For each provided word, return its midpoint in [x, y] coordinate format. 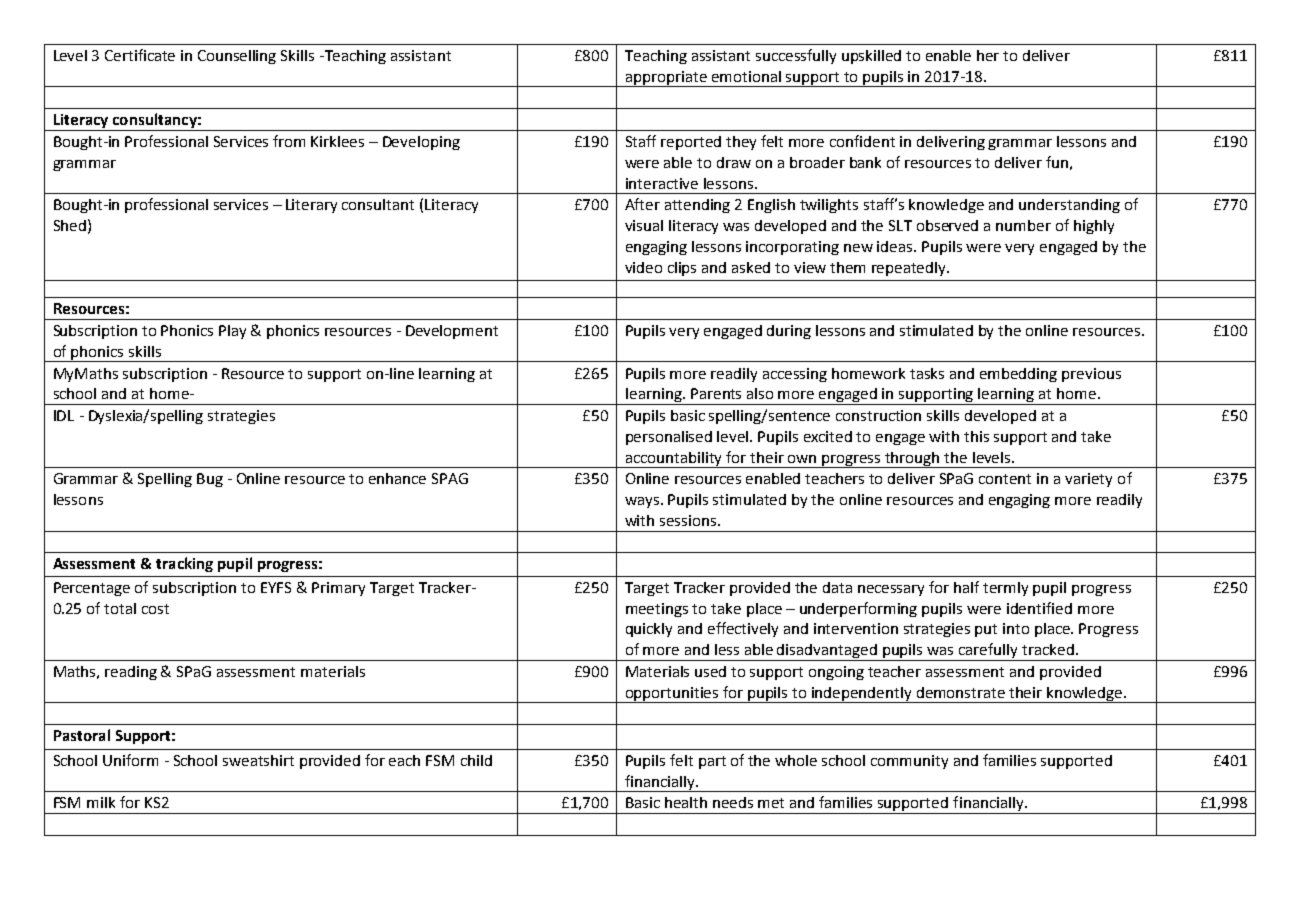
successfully [796, 56]
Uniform [130, 760]
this [976, 436]
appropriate [666, 79]
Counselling [237, 57]
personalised [669, 438]
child [476, 760]
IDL [64, 415]
